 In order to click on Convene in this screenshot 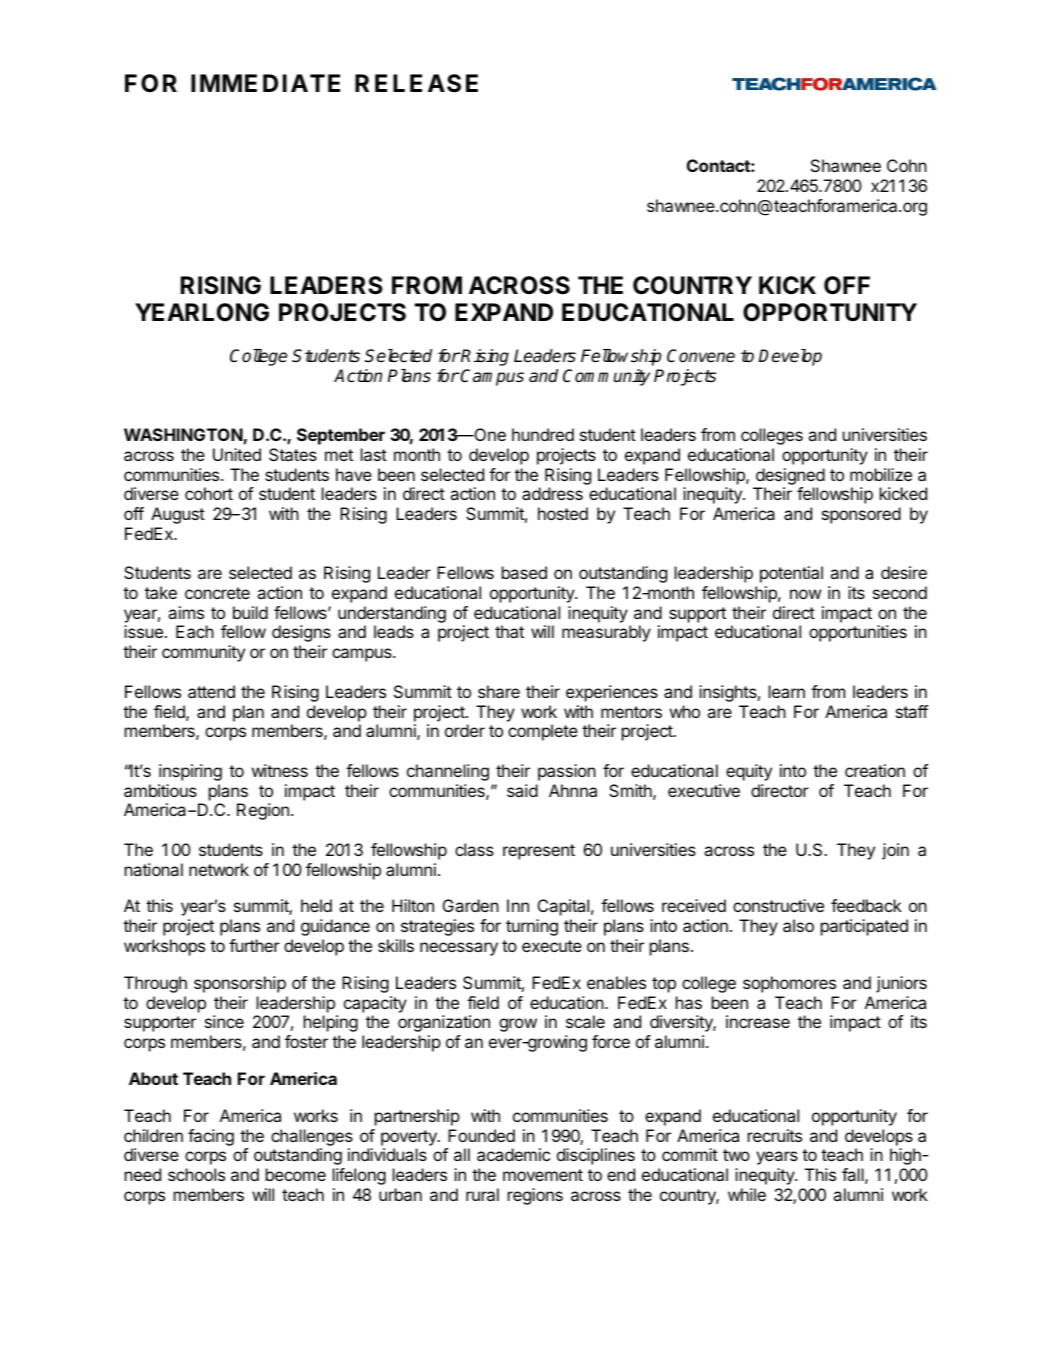, I will do `click(701, 356)`.
